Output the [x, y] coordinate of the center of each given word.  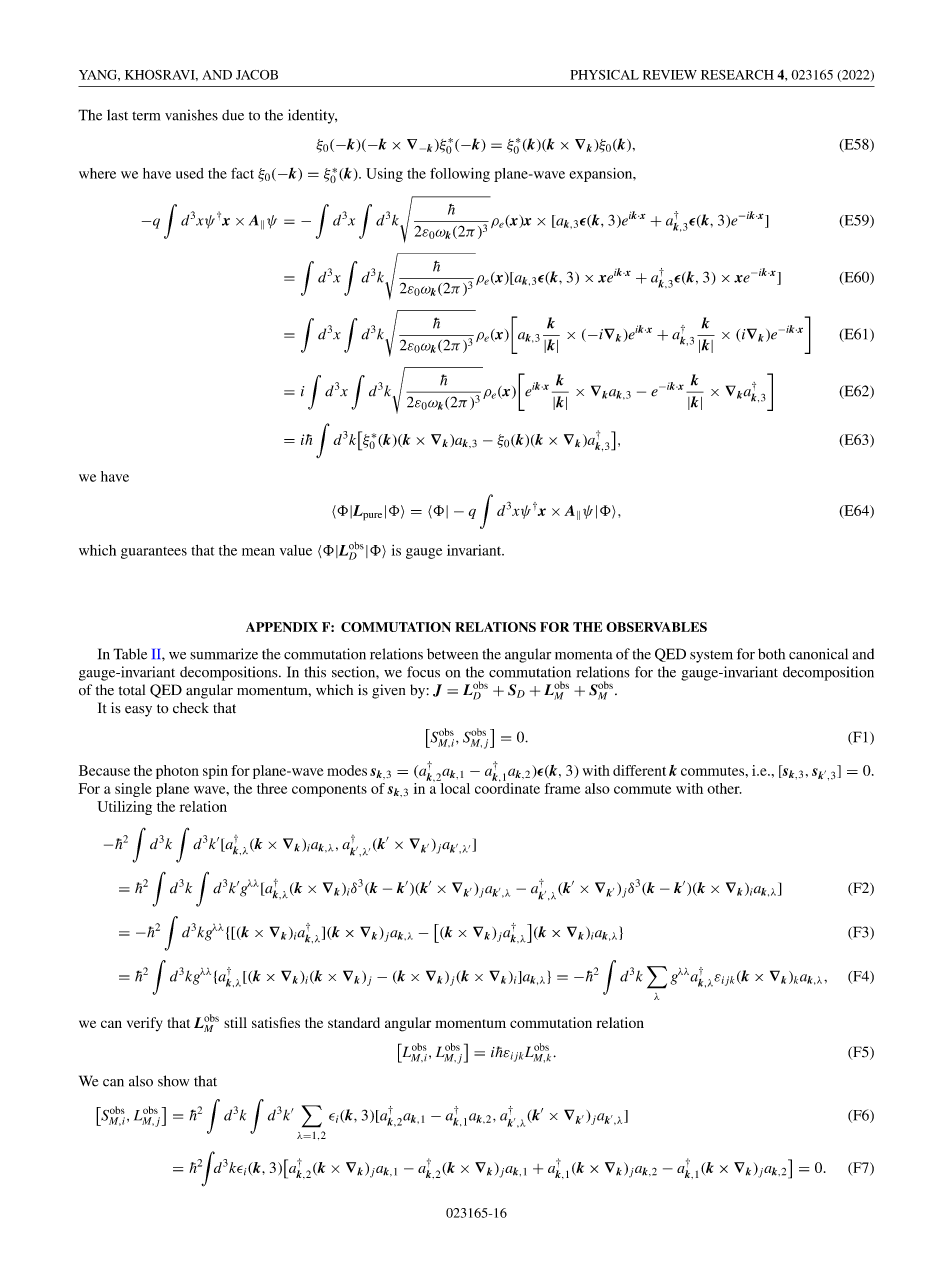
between [452, 654]
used [190, 173]
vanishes [191, 115]
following [460, 174]
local [454, 787]
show [173, 1081]
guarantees [154, 553]
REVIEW [670, 75]
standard [354, 1022]
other [724, 788]
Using [384, 175]
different [639, 770]
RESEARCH [737, 75]
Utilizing [124, 808]
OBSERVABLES [656, 627]
